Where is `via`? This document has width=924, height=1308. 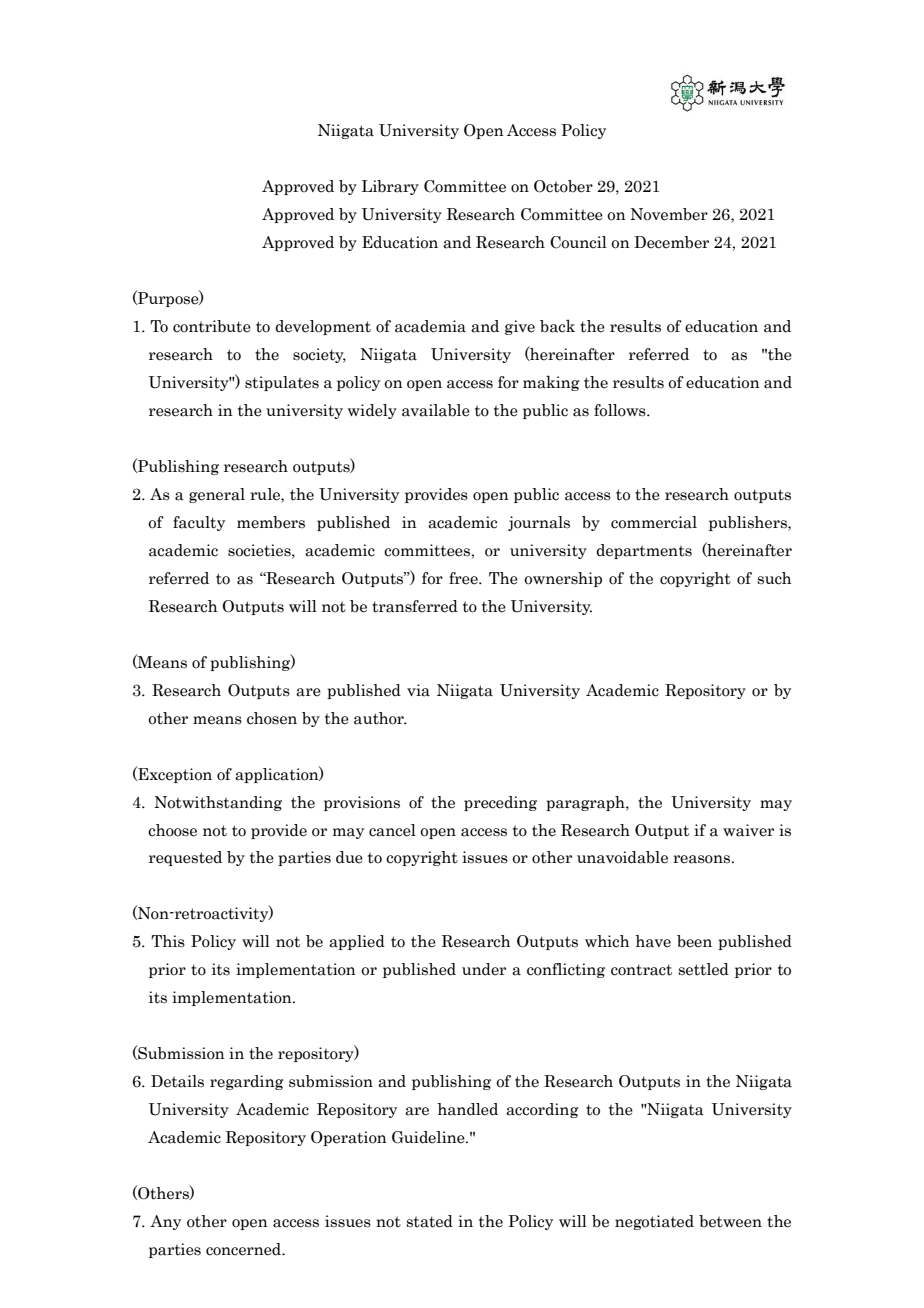 via is located at coordinates (418, 690).
